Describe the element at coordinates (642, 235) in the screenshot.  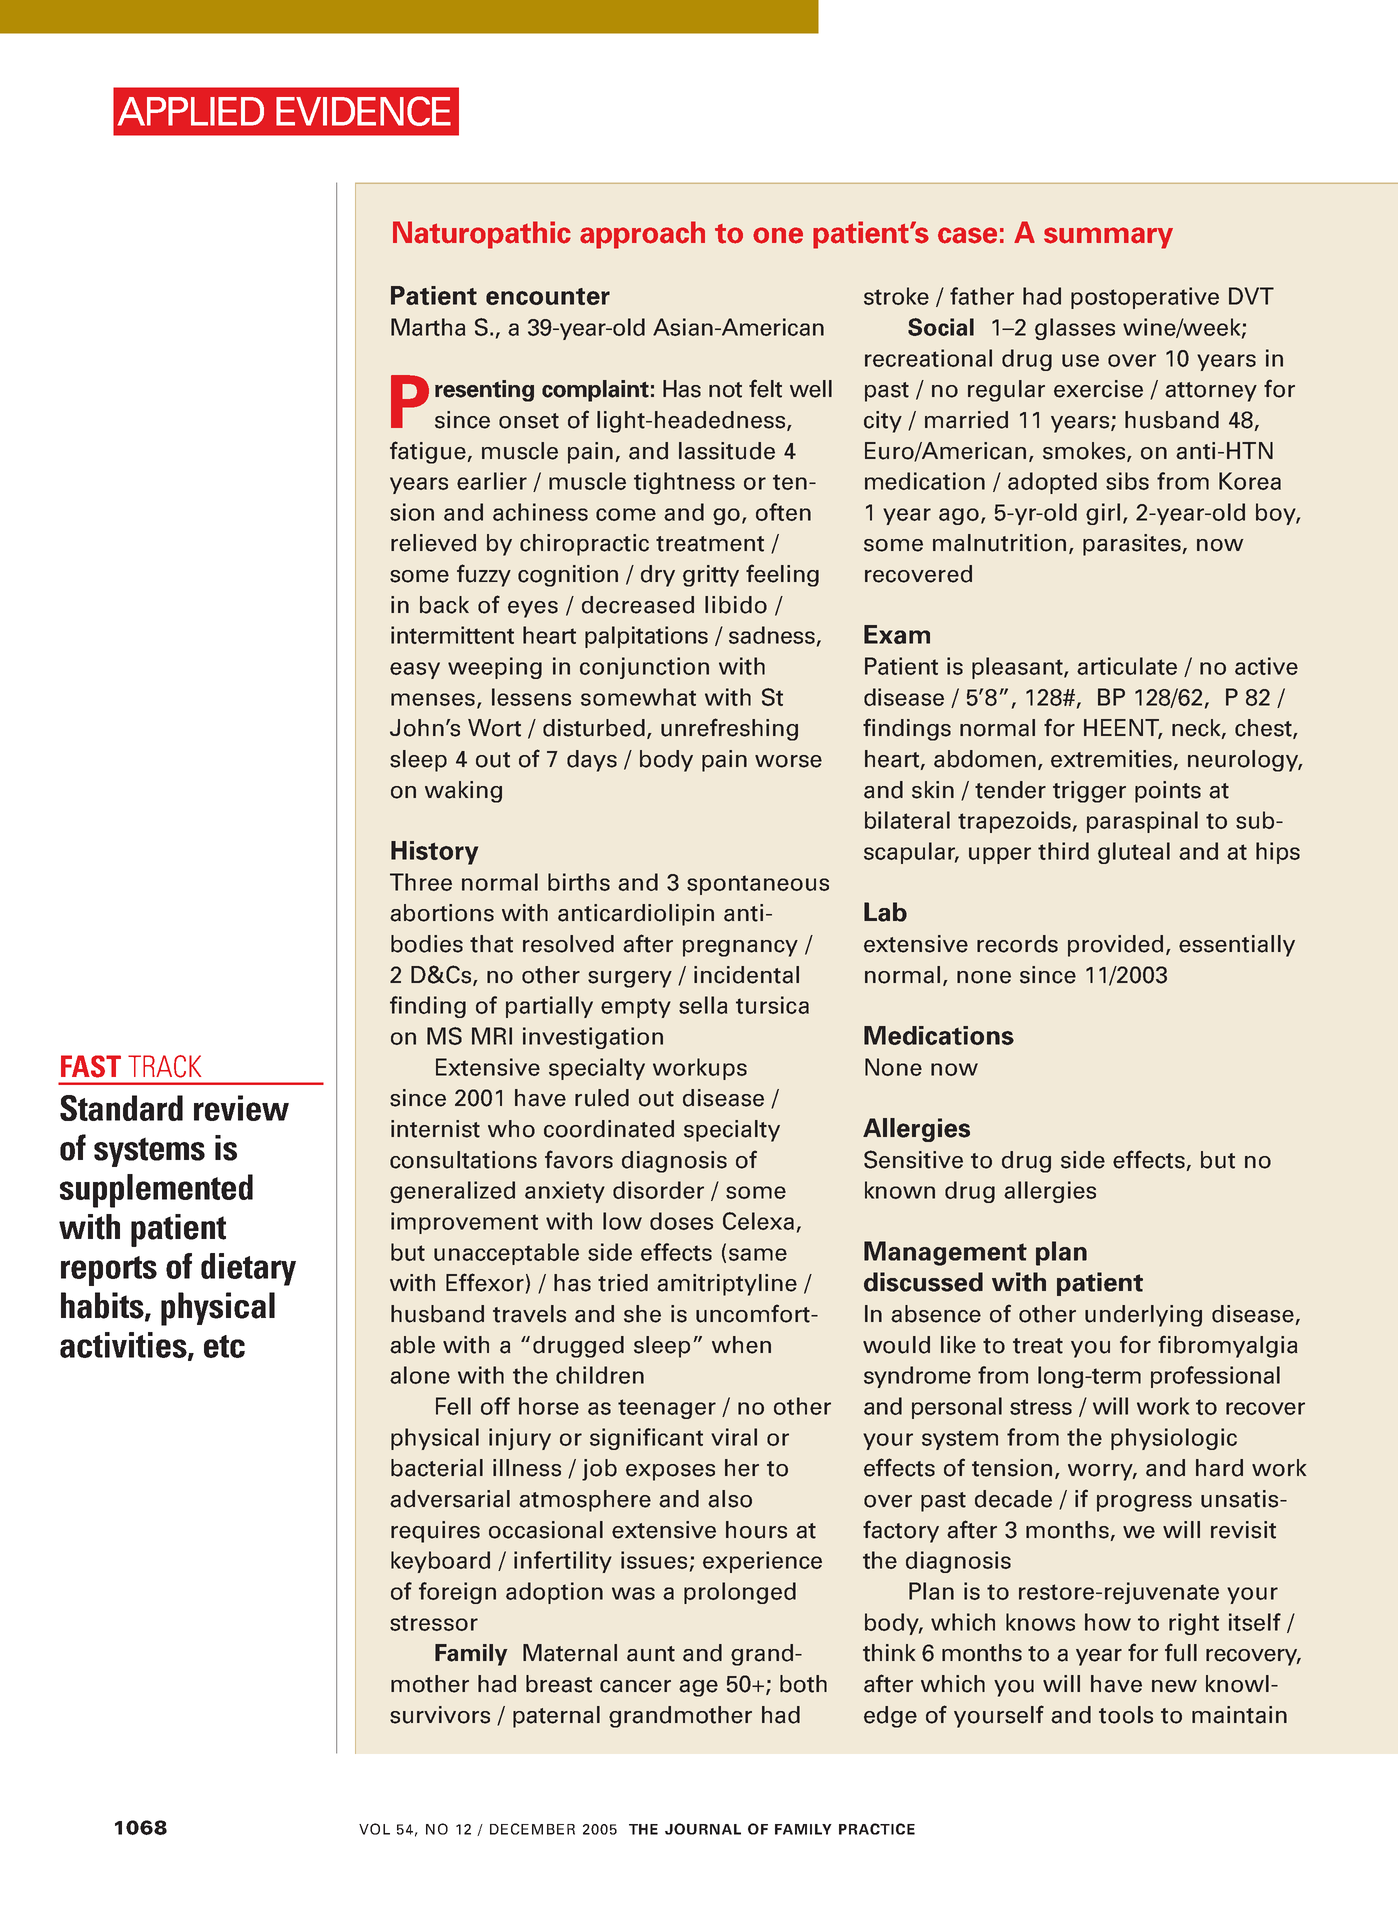
I see `approach` at that location.
